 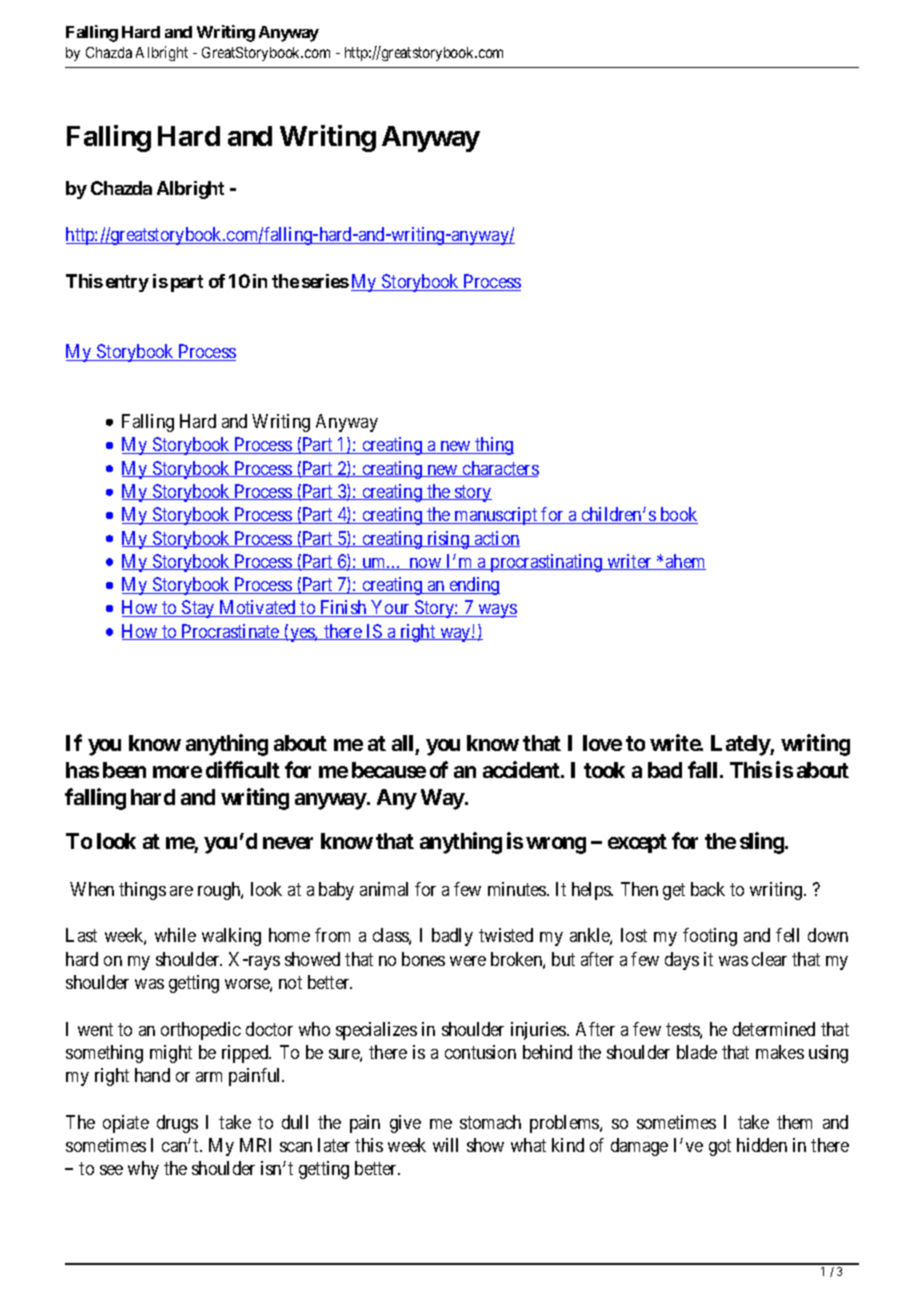 What do you see at coordinates (500, 469) in the screenshot?
I see `characters` at bounding box center [500, 469].
